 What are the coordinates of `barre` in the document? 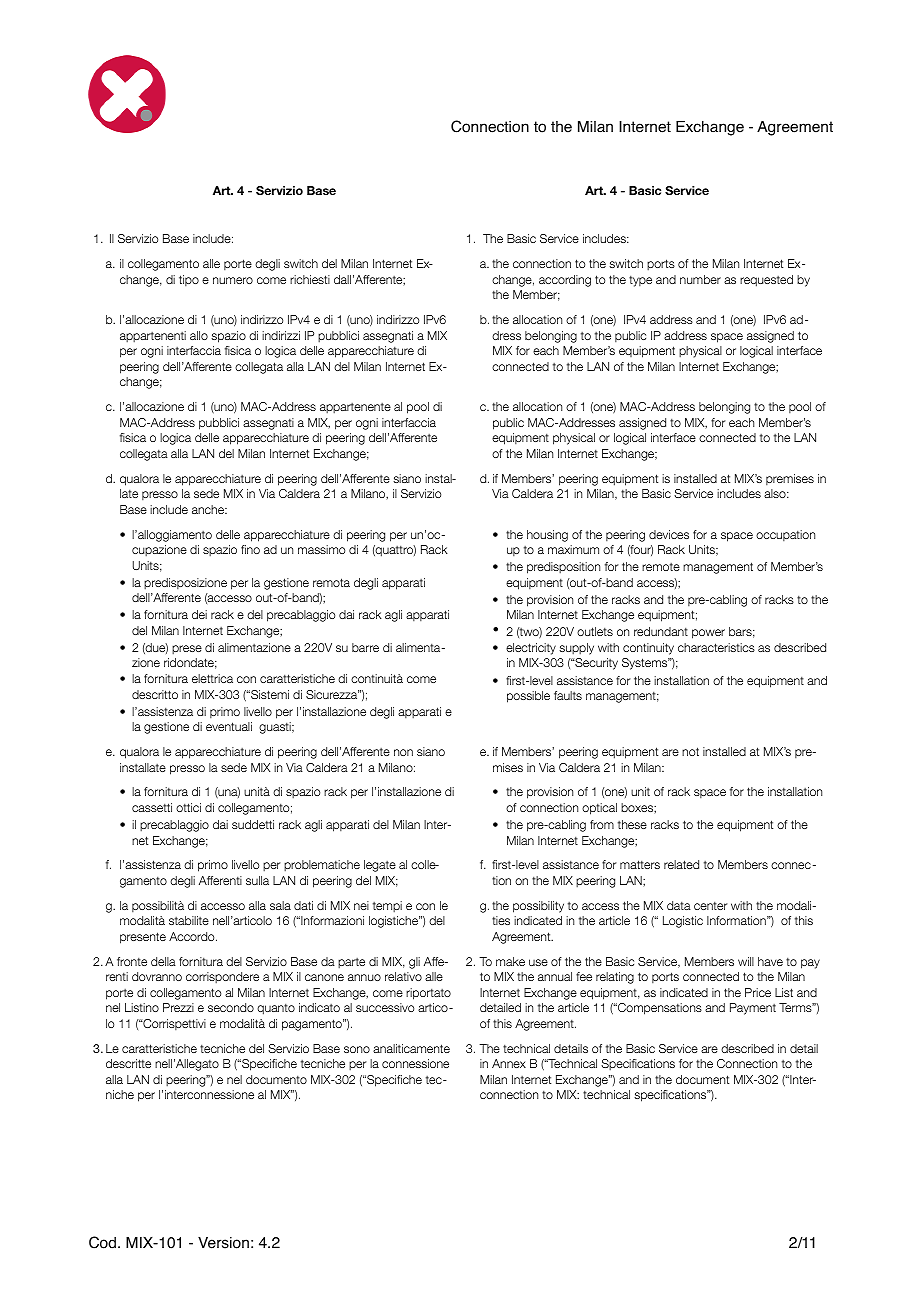 It's located at (365, 647).
